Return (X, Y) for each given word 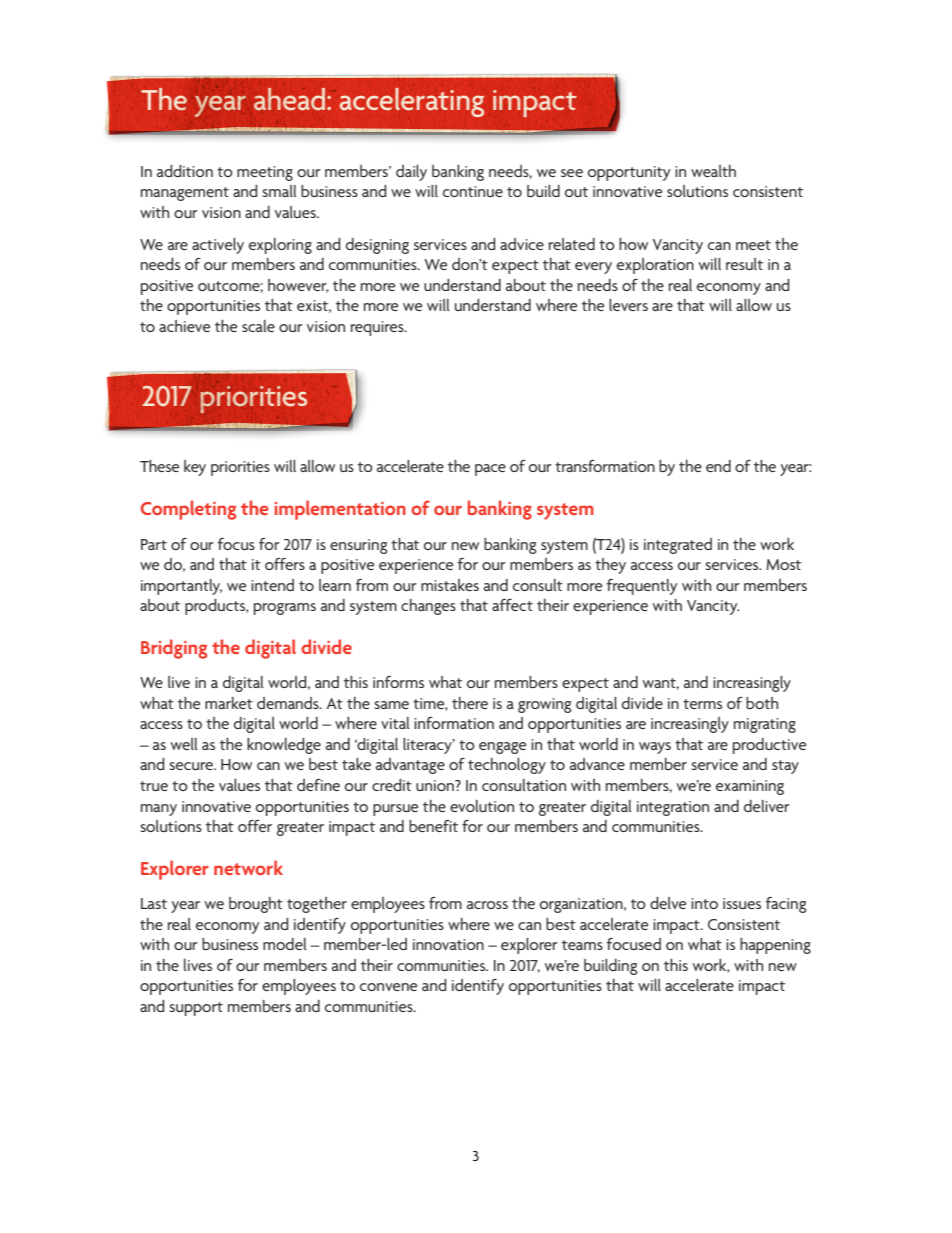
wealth (713, 171)
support (196, 1009)
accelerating (412, 102)
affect (512, 605)
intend (272, 585)
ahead (289, 99)
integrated (678, 546)
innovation (448, 944)
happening (775, 946)
